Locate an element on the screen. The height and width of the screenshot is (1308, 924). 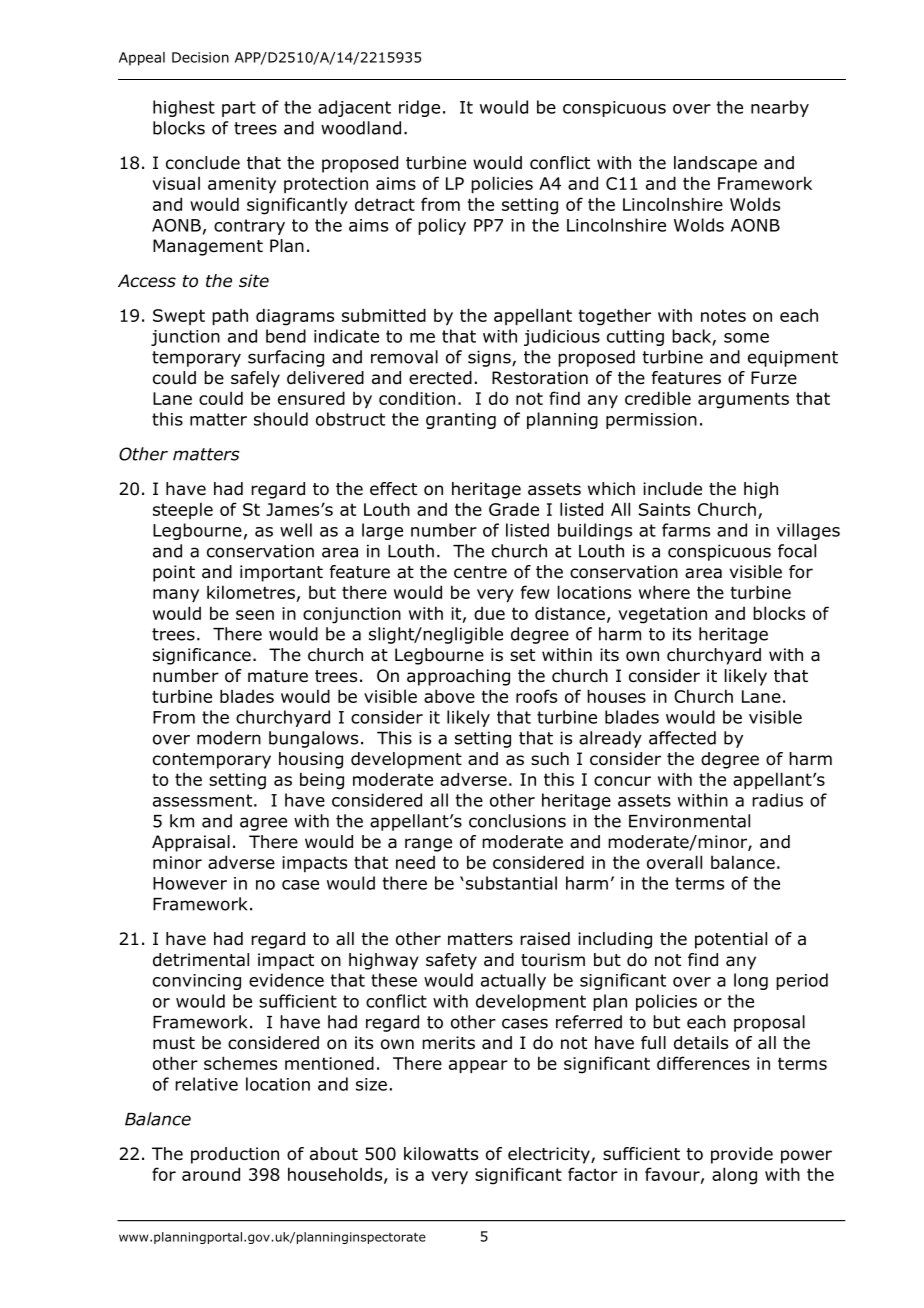
provide is located at coordinates (742, 1155).
